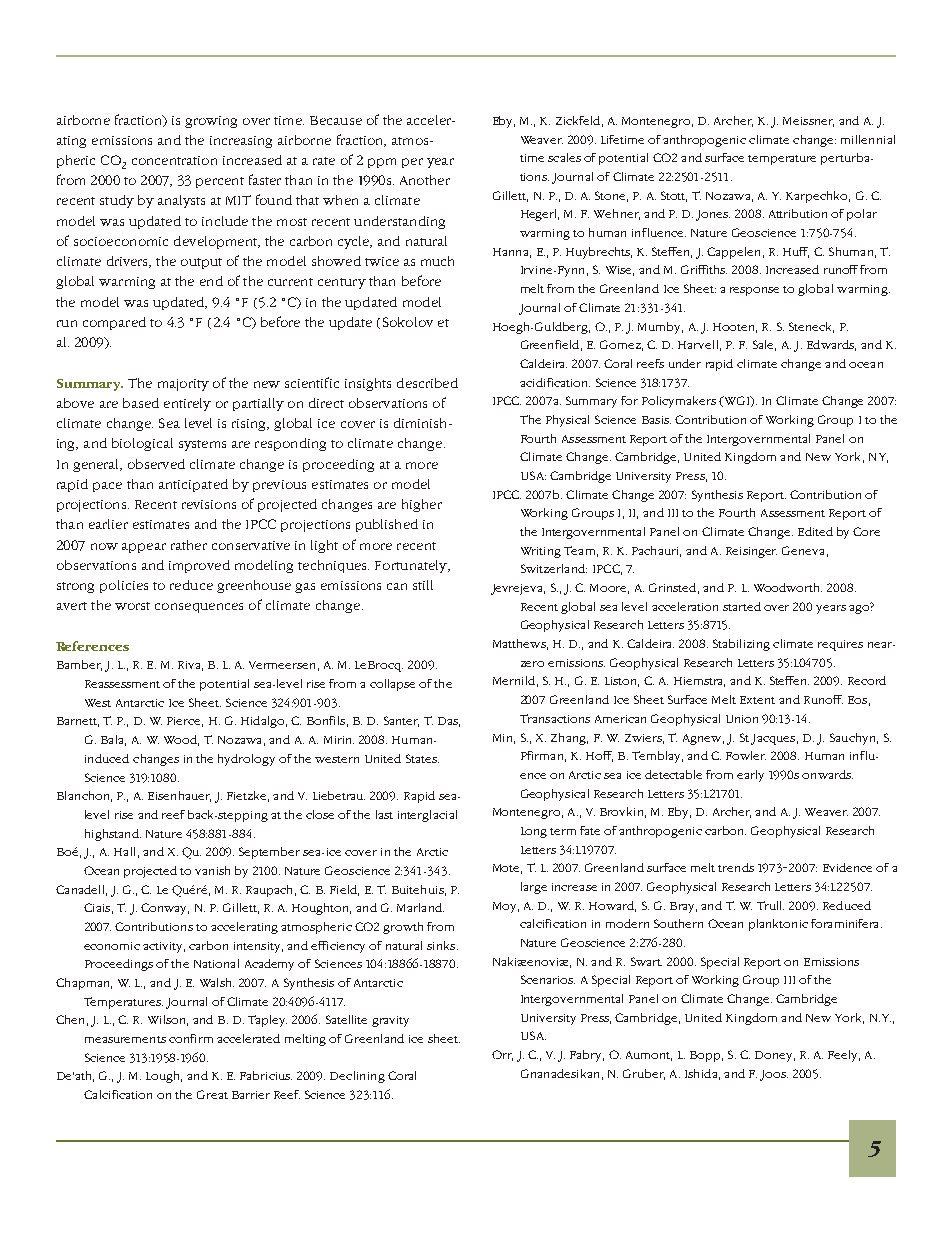  I want to click on started, so click(742, 606).
